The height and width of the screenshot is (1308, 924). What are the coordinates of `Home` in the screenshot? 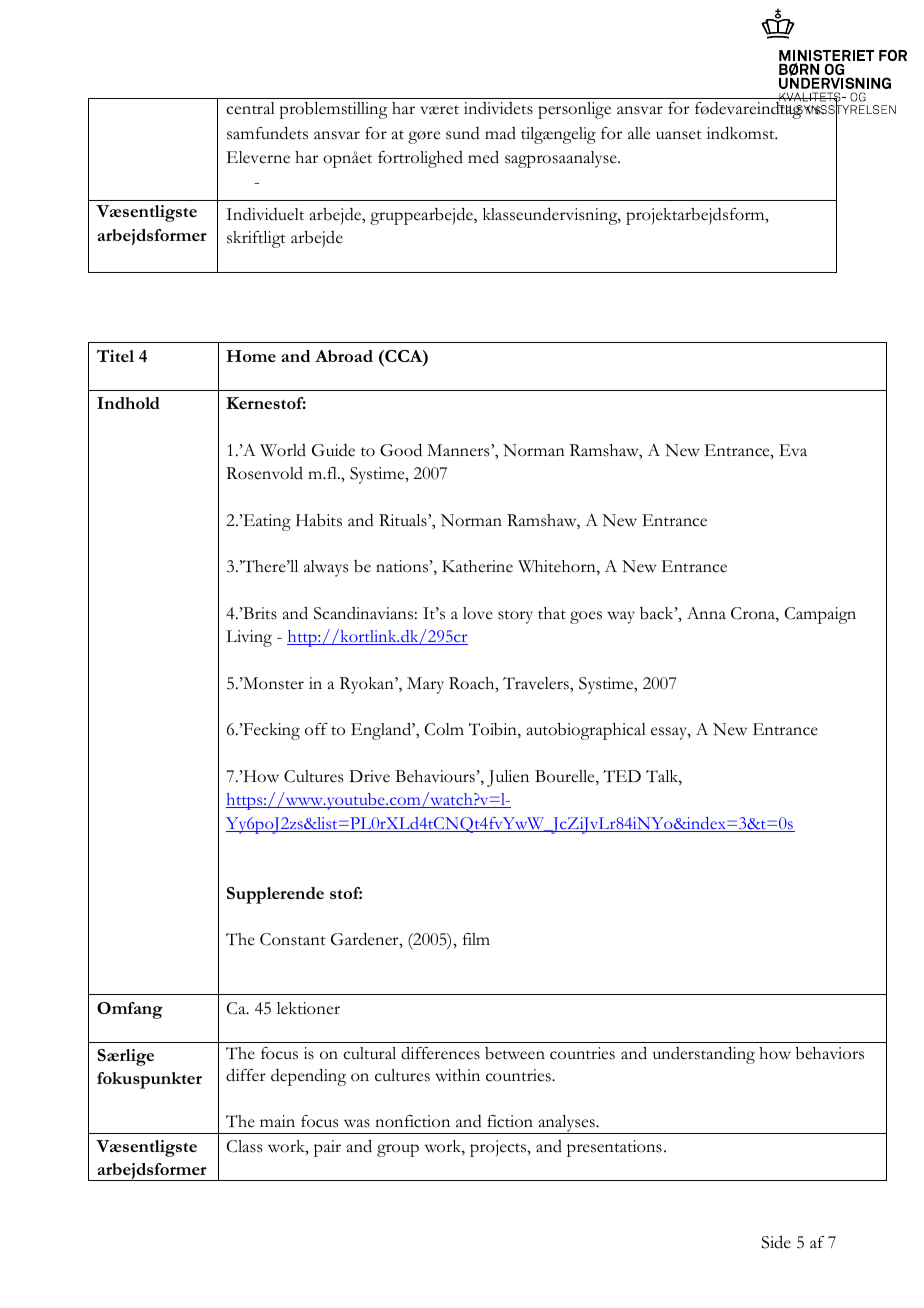 It's located at (251, 356).
